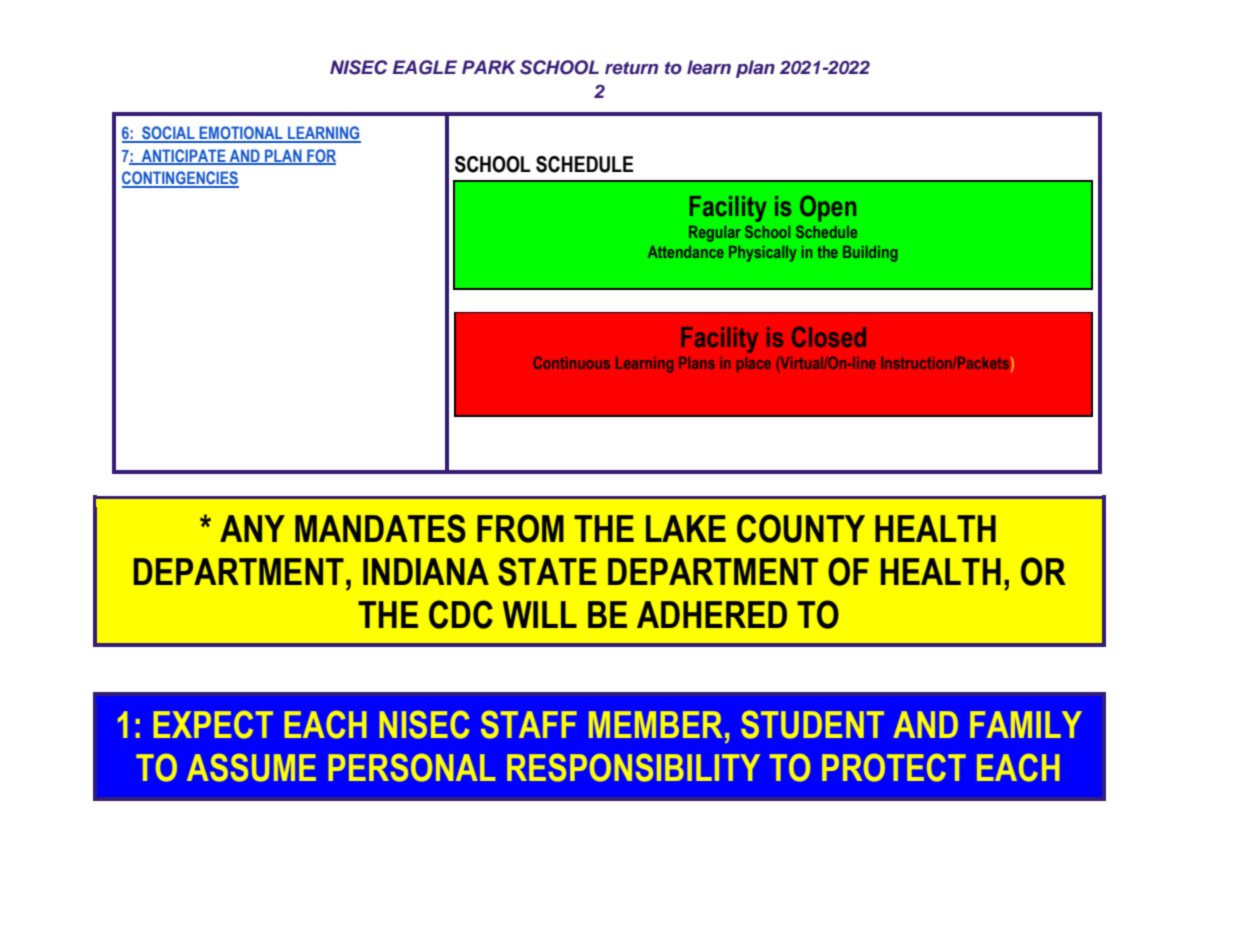  I want to click on EMOTIONAL, so click(241, 134).
